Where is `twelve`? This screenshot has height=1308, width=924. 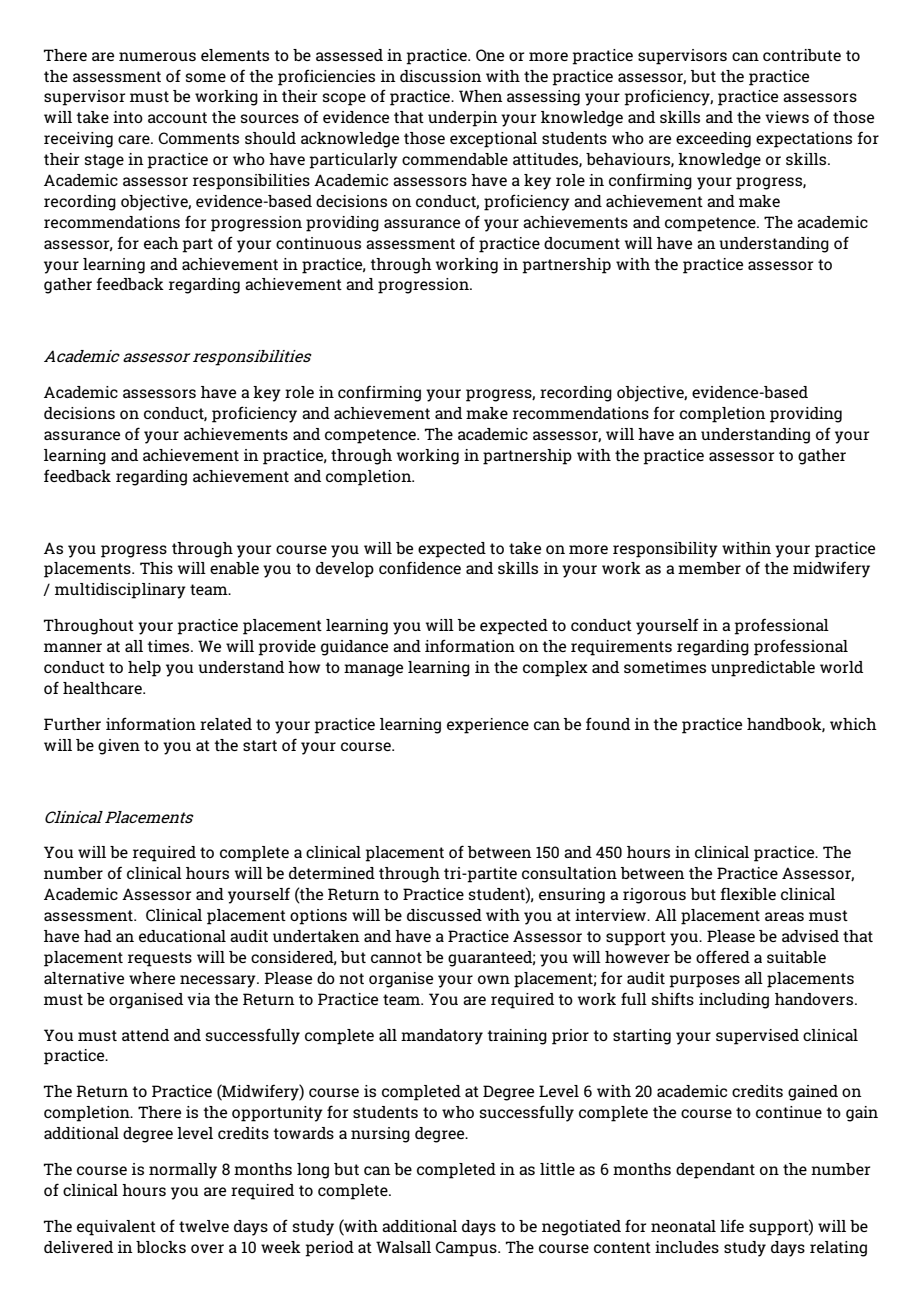 twelve is located at coordinates (204, 1226).
